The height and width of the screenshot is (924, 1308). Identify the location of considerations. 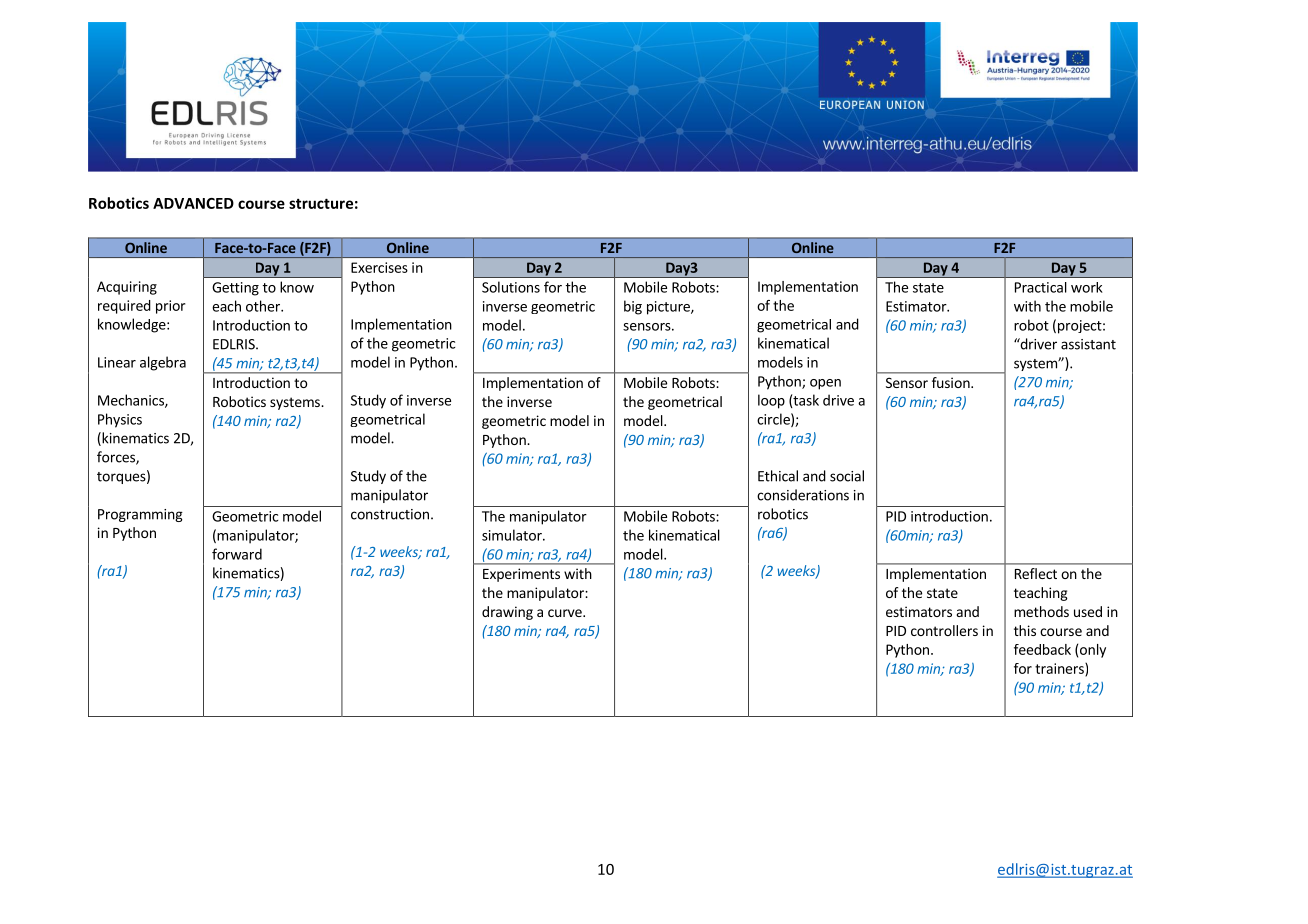
(803, 495).
